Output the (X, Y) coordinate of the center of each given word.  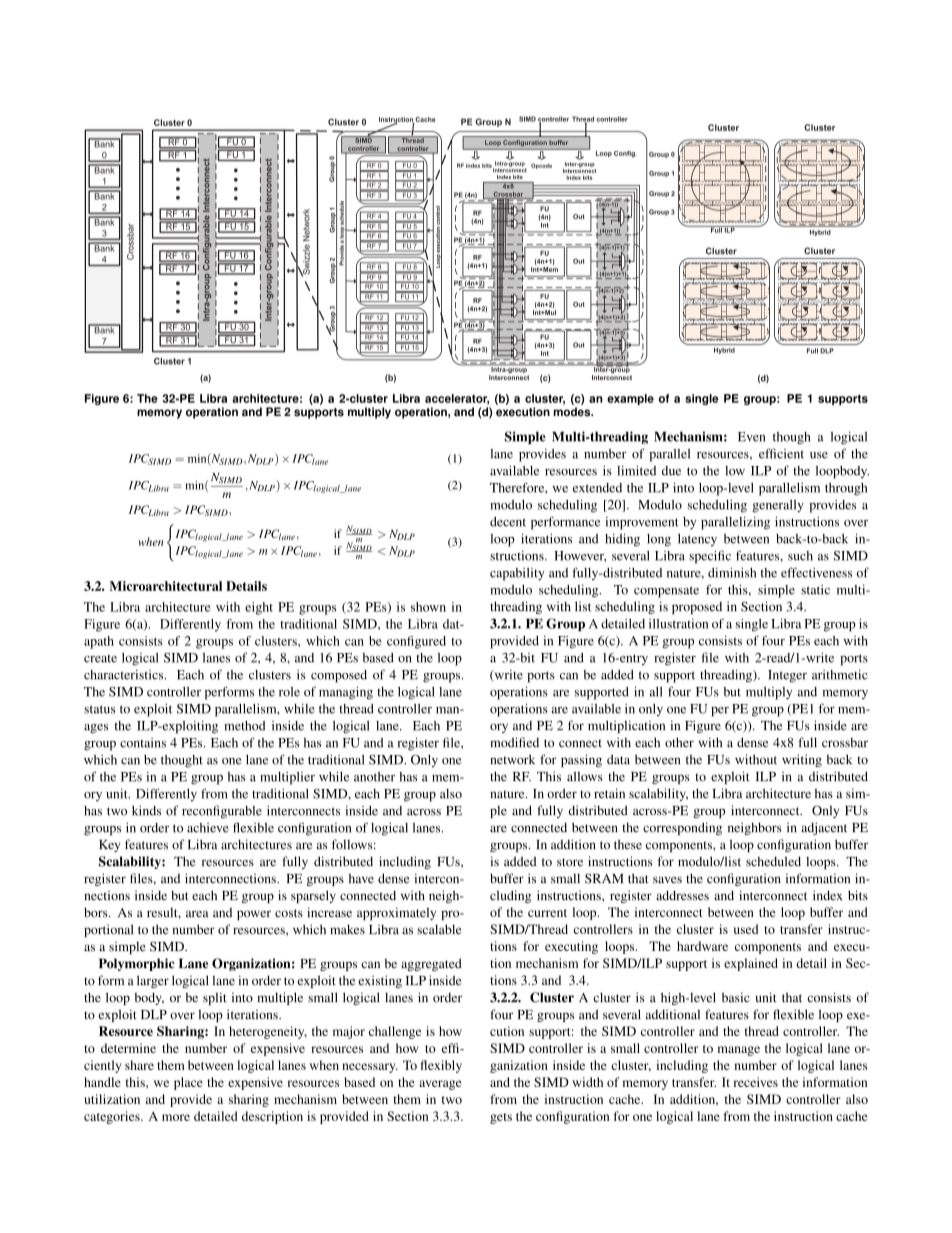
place (188, 1083)
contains (143, 743)
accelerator (457, 399)
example (630, 399)
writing (802, 760)
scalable (439, 929)
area (197, 914)
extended (597, 488)
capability (517, 574)
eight (259, 608)
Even (751, 437)
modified (514, 742)
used (746, 929)
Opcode (541, 166)
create (100, 658)
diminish (732, 573)
